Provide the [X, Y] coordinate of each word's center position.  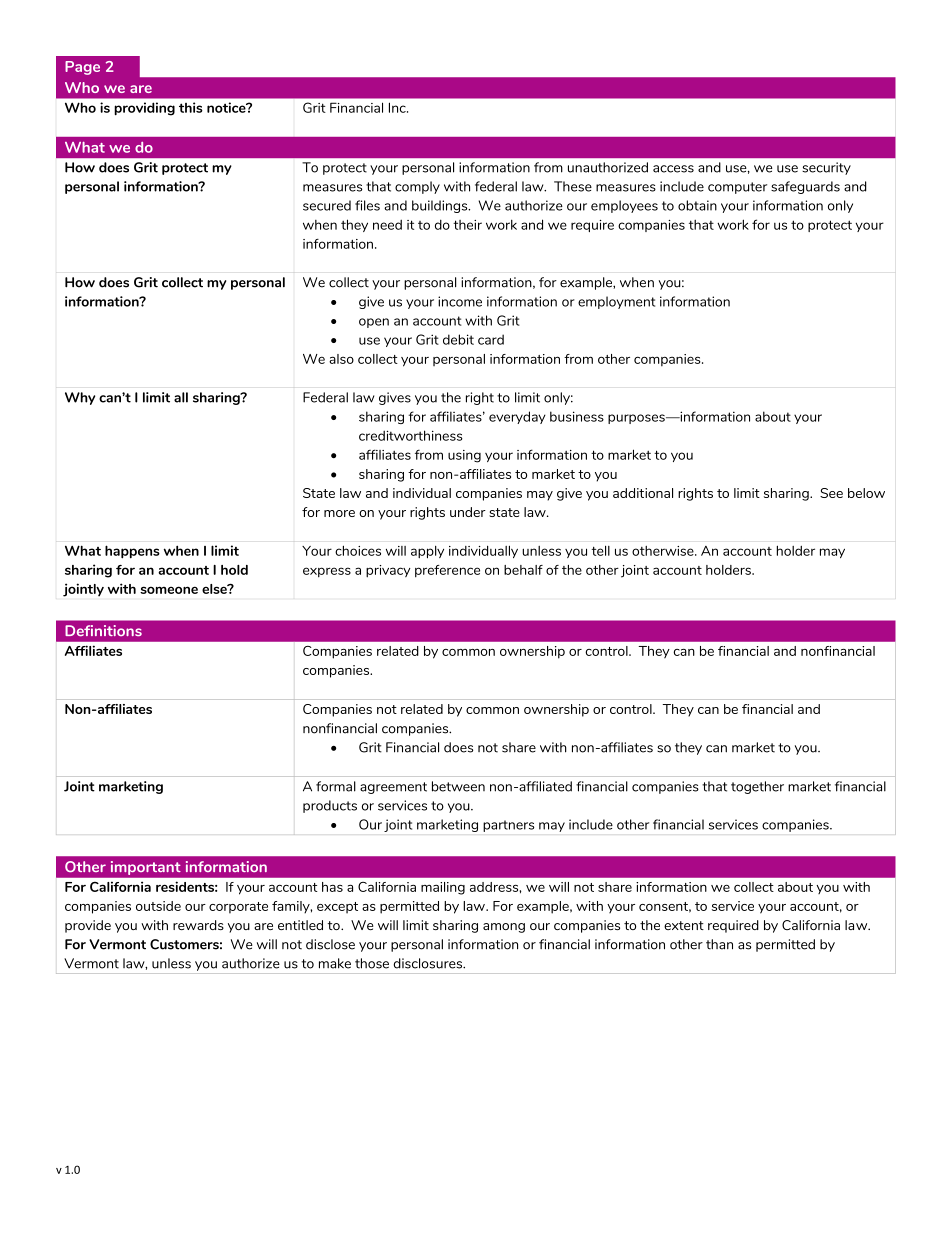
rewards [198, 925]
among [504, 928]
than [719, 944]
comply [417, 187]
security [826, 168]
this [191, 107]
